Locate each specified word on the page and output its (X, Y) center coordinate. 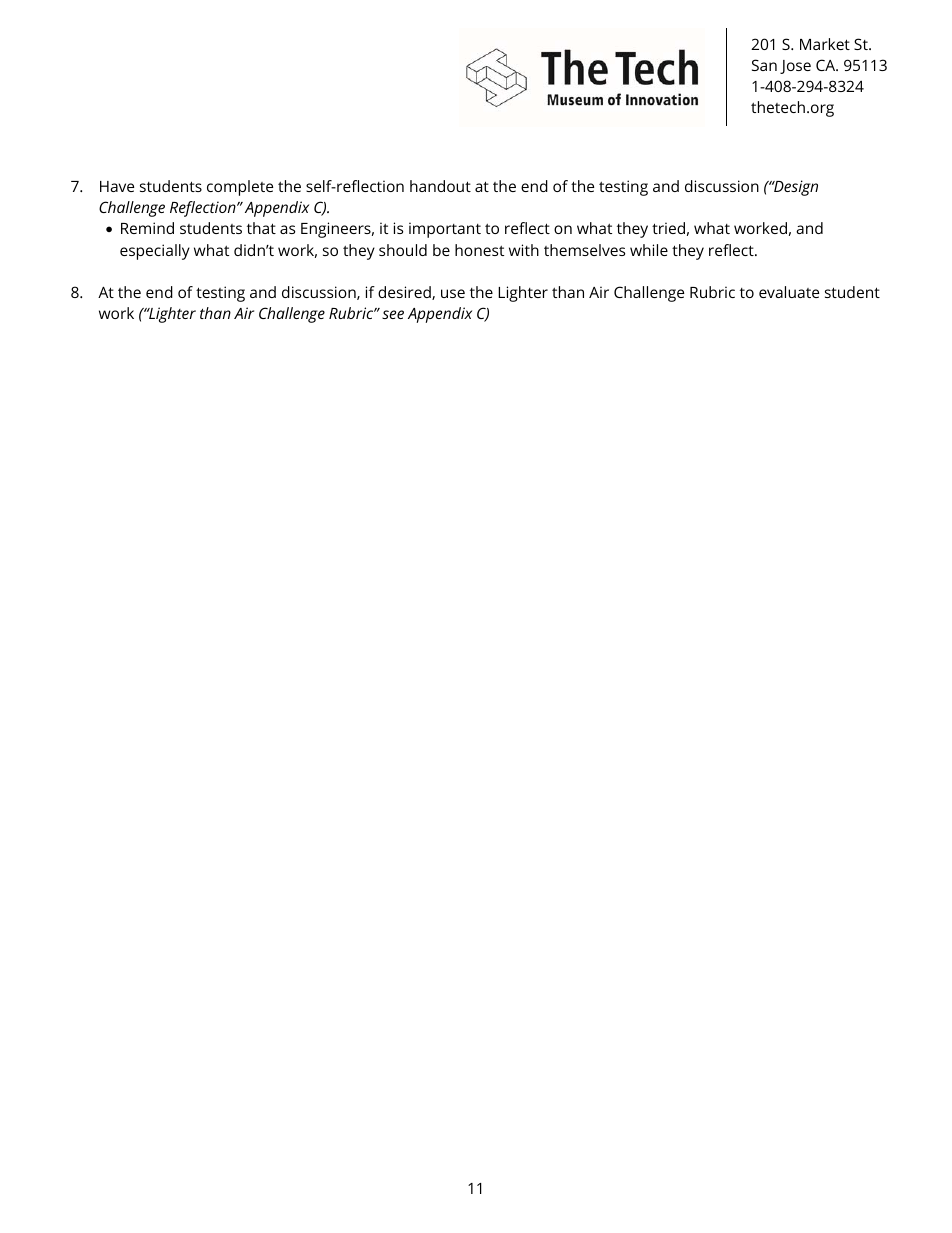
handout (440, 186)
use (453, 293)
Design (795, 188)
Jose (795, 67)
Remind (147, 228)
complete (240, 188)
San (764, 65)
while (649, 250)
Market (825, 44)
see (393, 314)
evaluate (789, 292)
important (445, 230)
